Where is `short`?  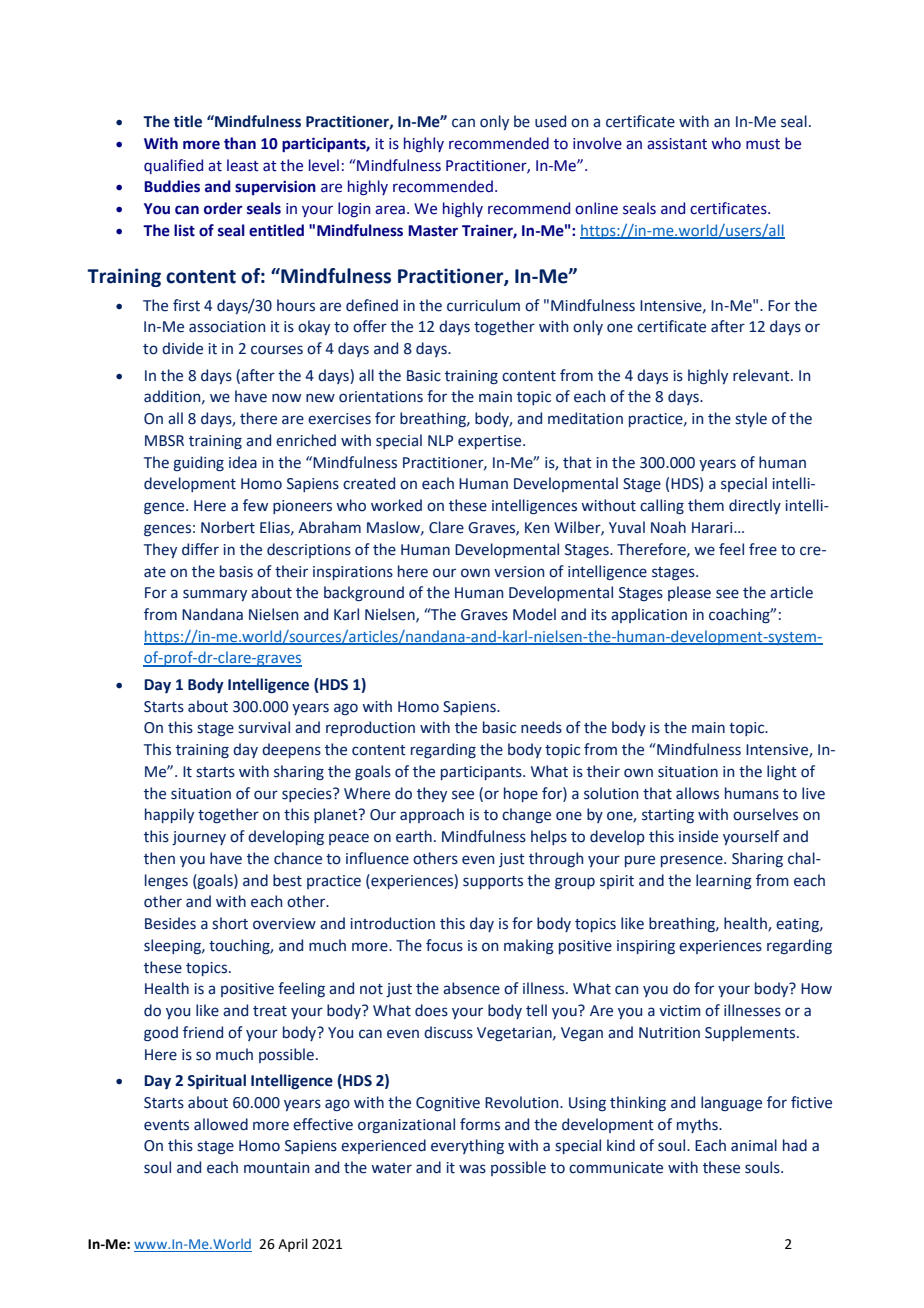 short is located at coordinates (230, 923).
